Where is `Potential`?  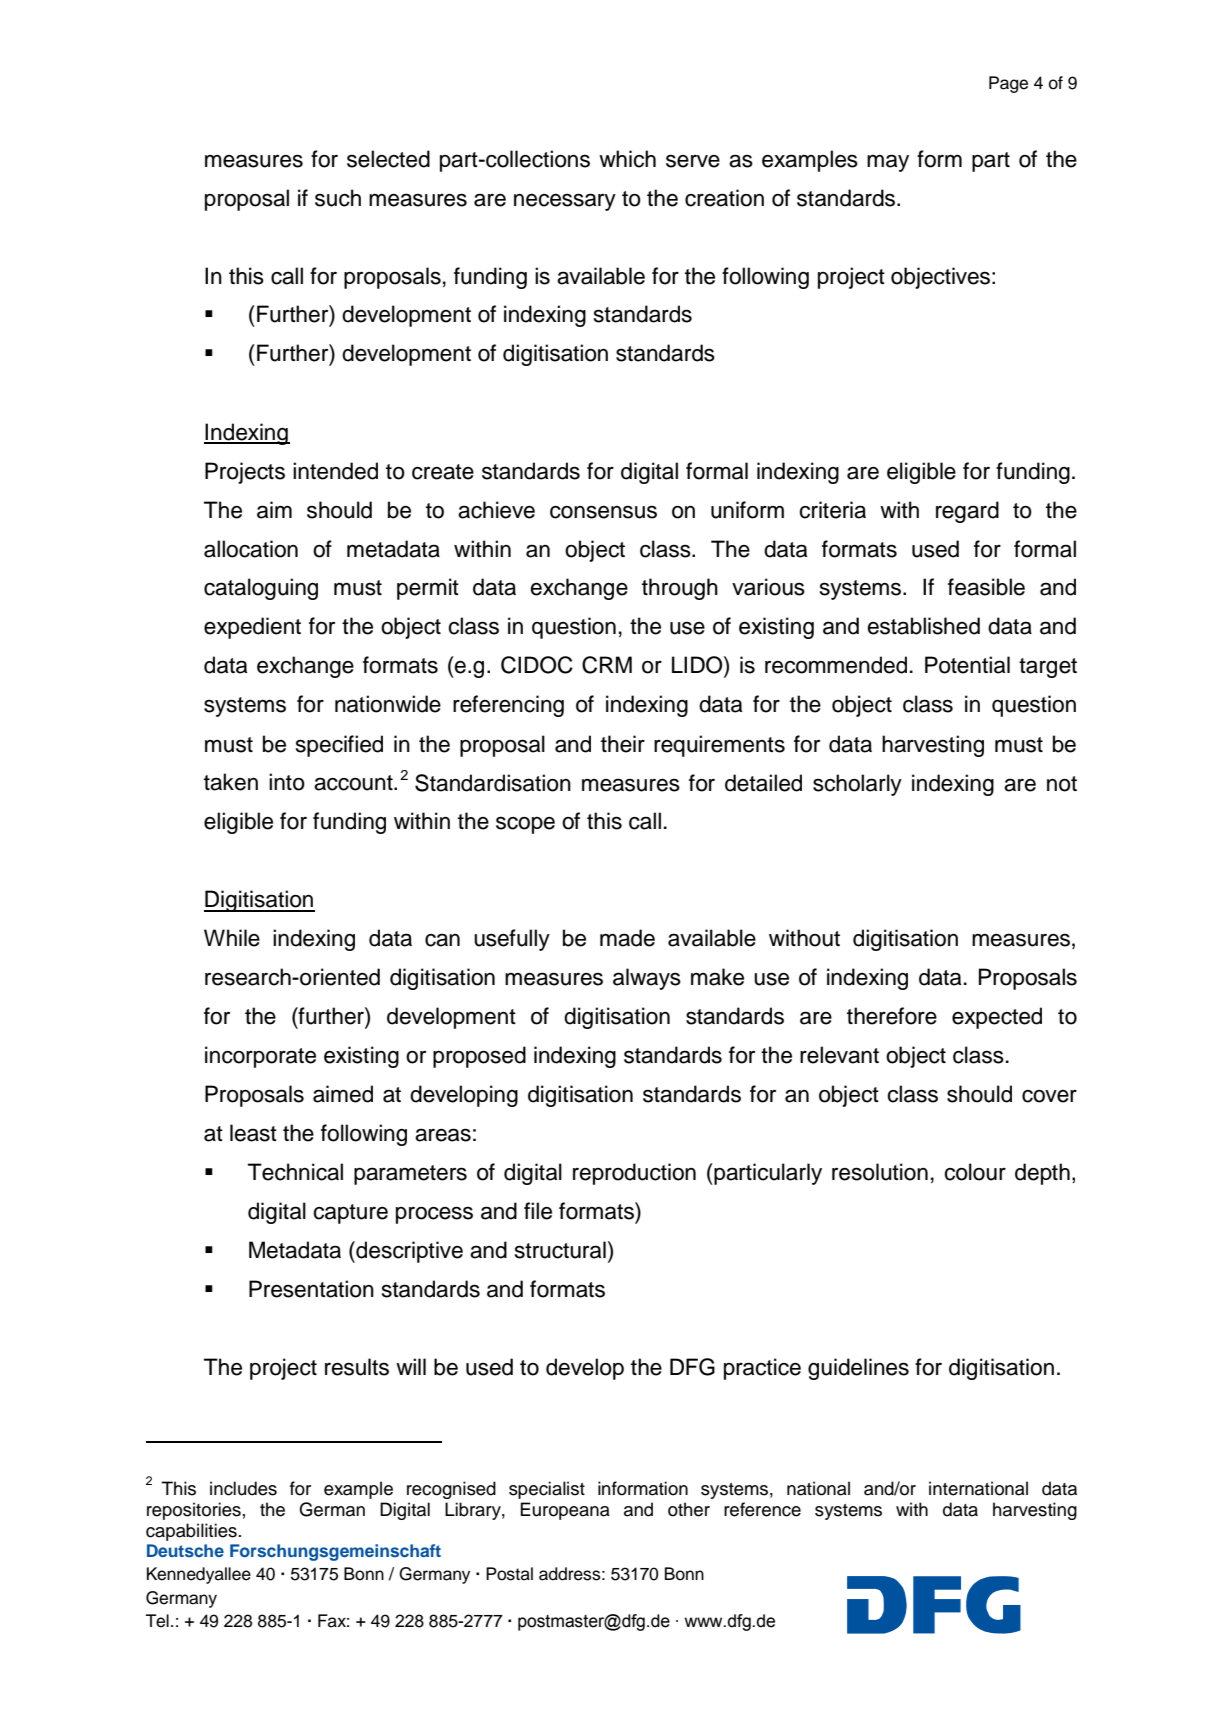 Potential is located at coordinates (967, 665).
